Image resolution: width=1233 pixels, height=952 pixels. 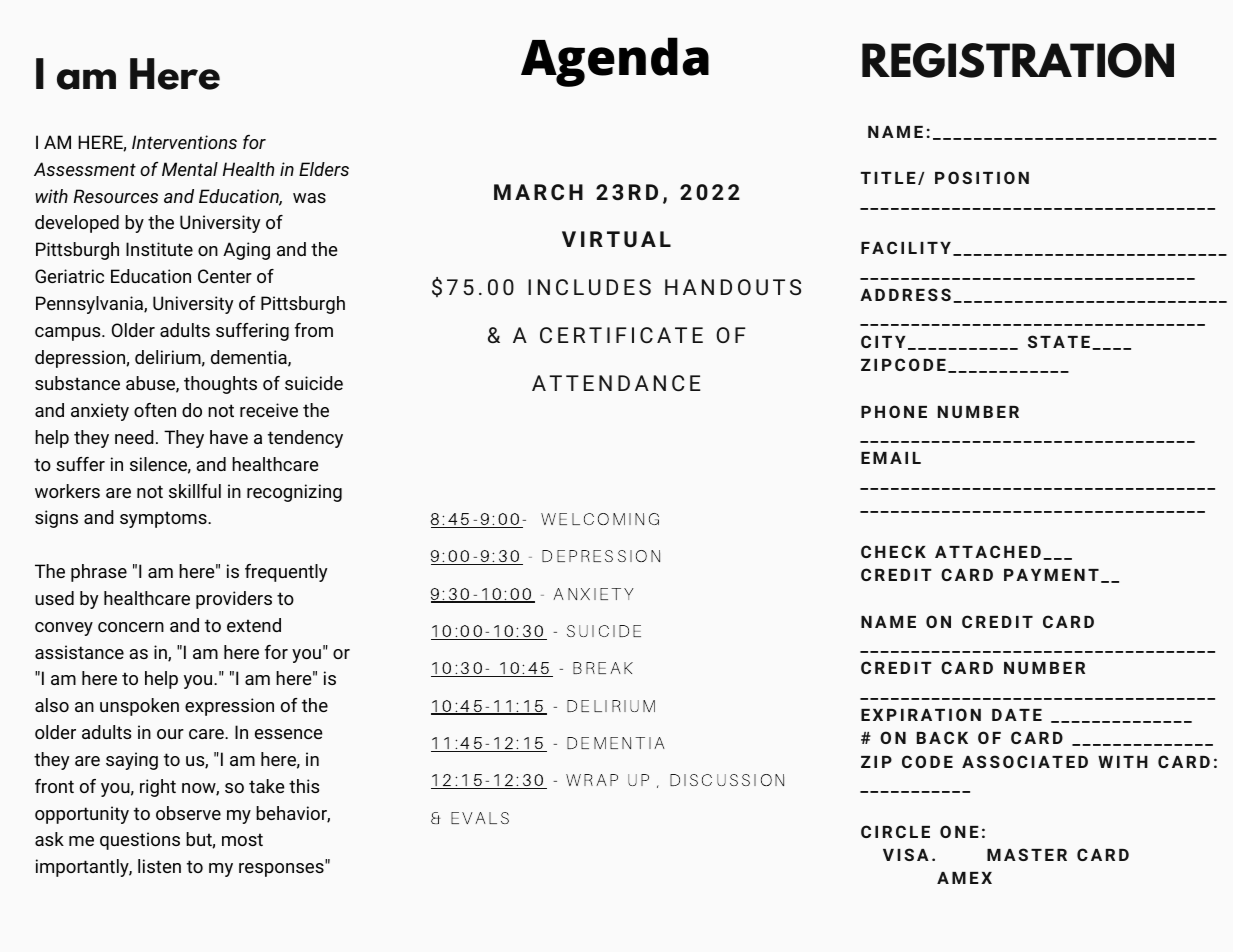 I want to click on Agenda, so click(x=615, y=62).
